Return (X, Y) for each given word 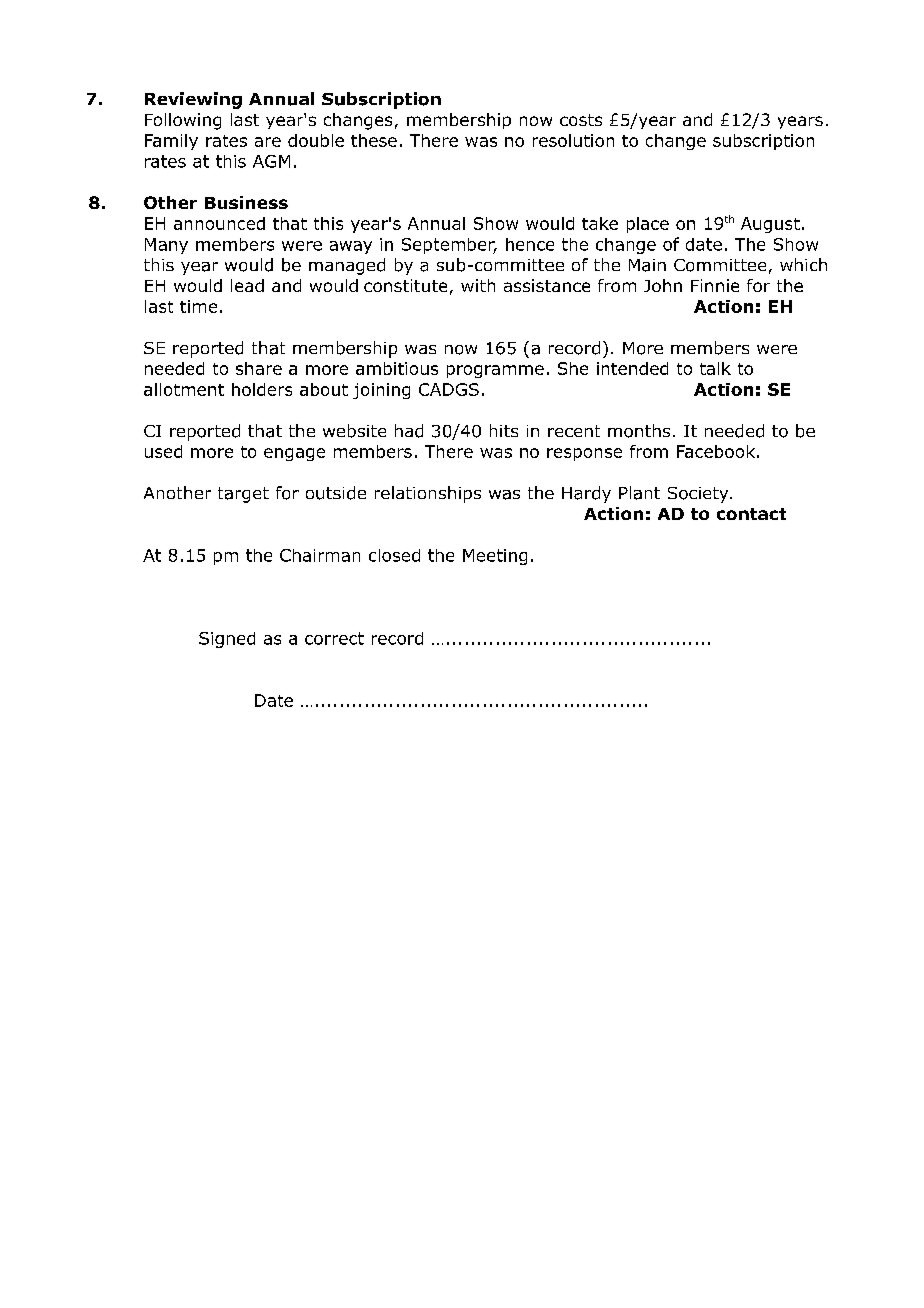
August (770, 225)
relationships (428, 494)
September (449, 246)
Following (183, 121)
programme (495, 371)
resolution (573, 140)
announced (219, 223)
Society (699, 495)
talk (715, 368)
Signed (227, 640)
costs (581, 120)
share (259, 368)
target (243, 495)
